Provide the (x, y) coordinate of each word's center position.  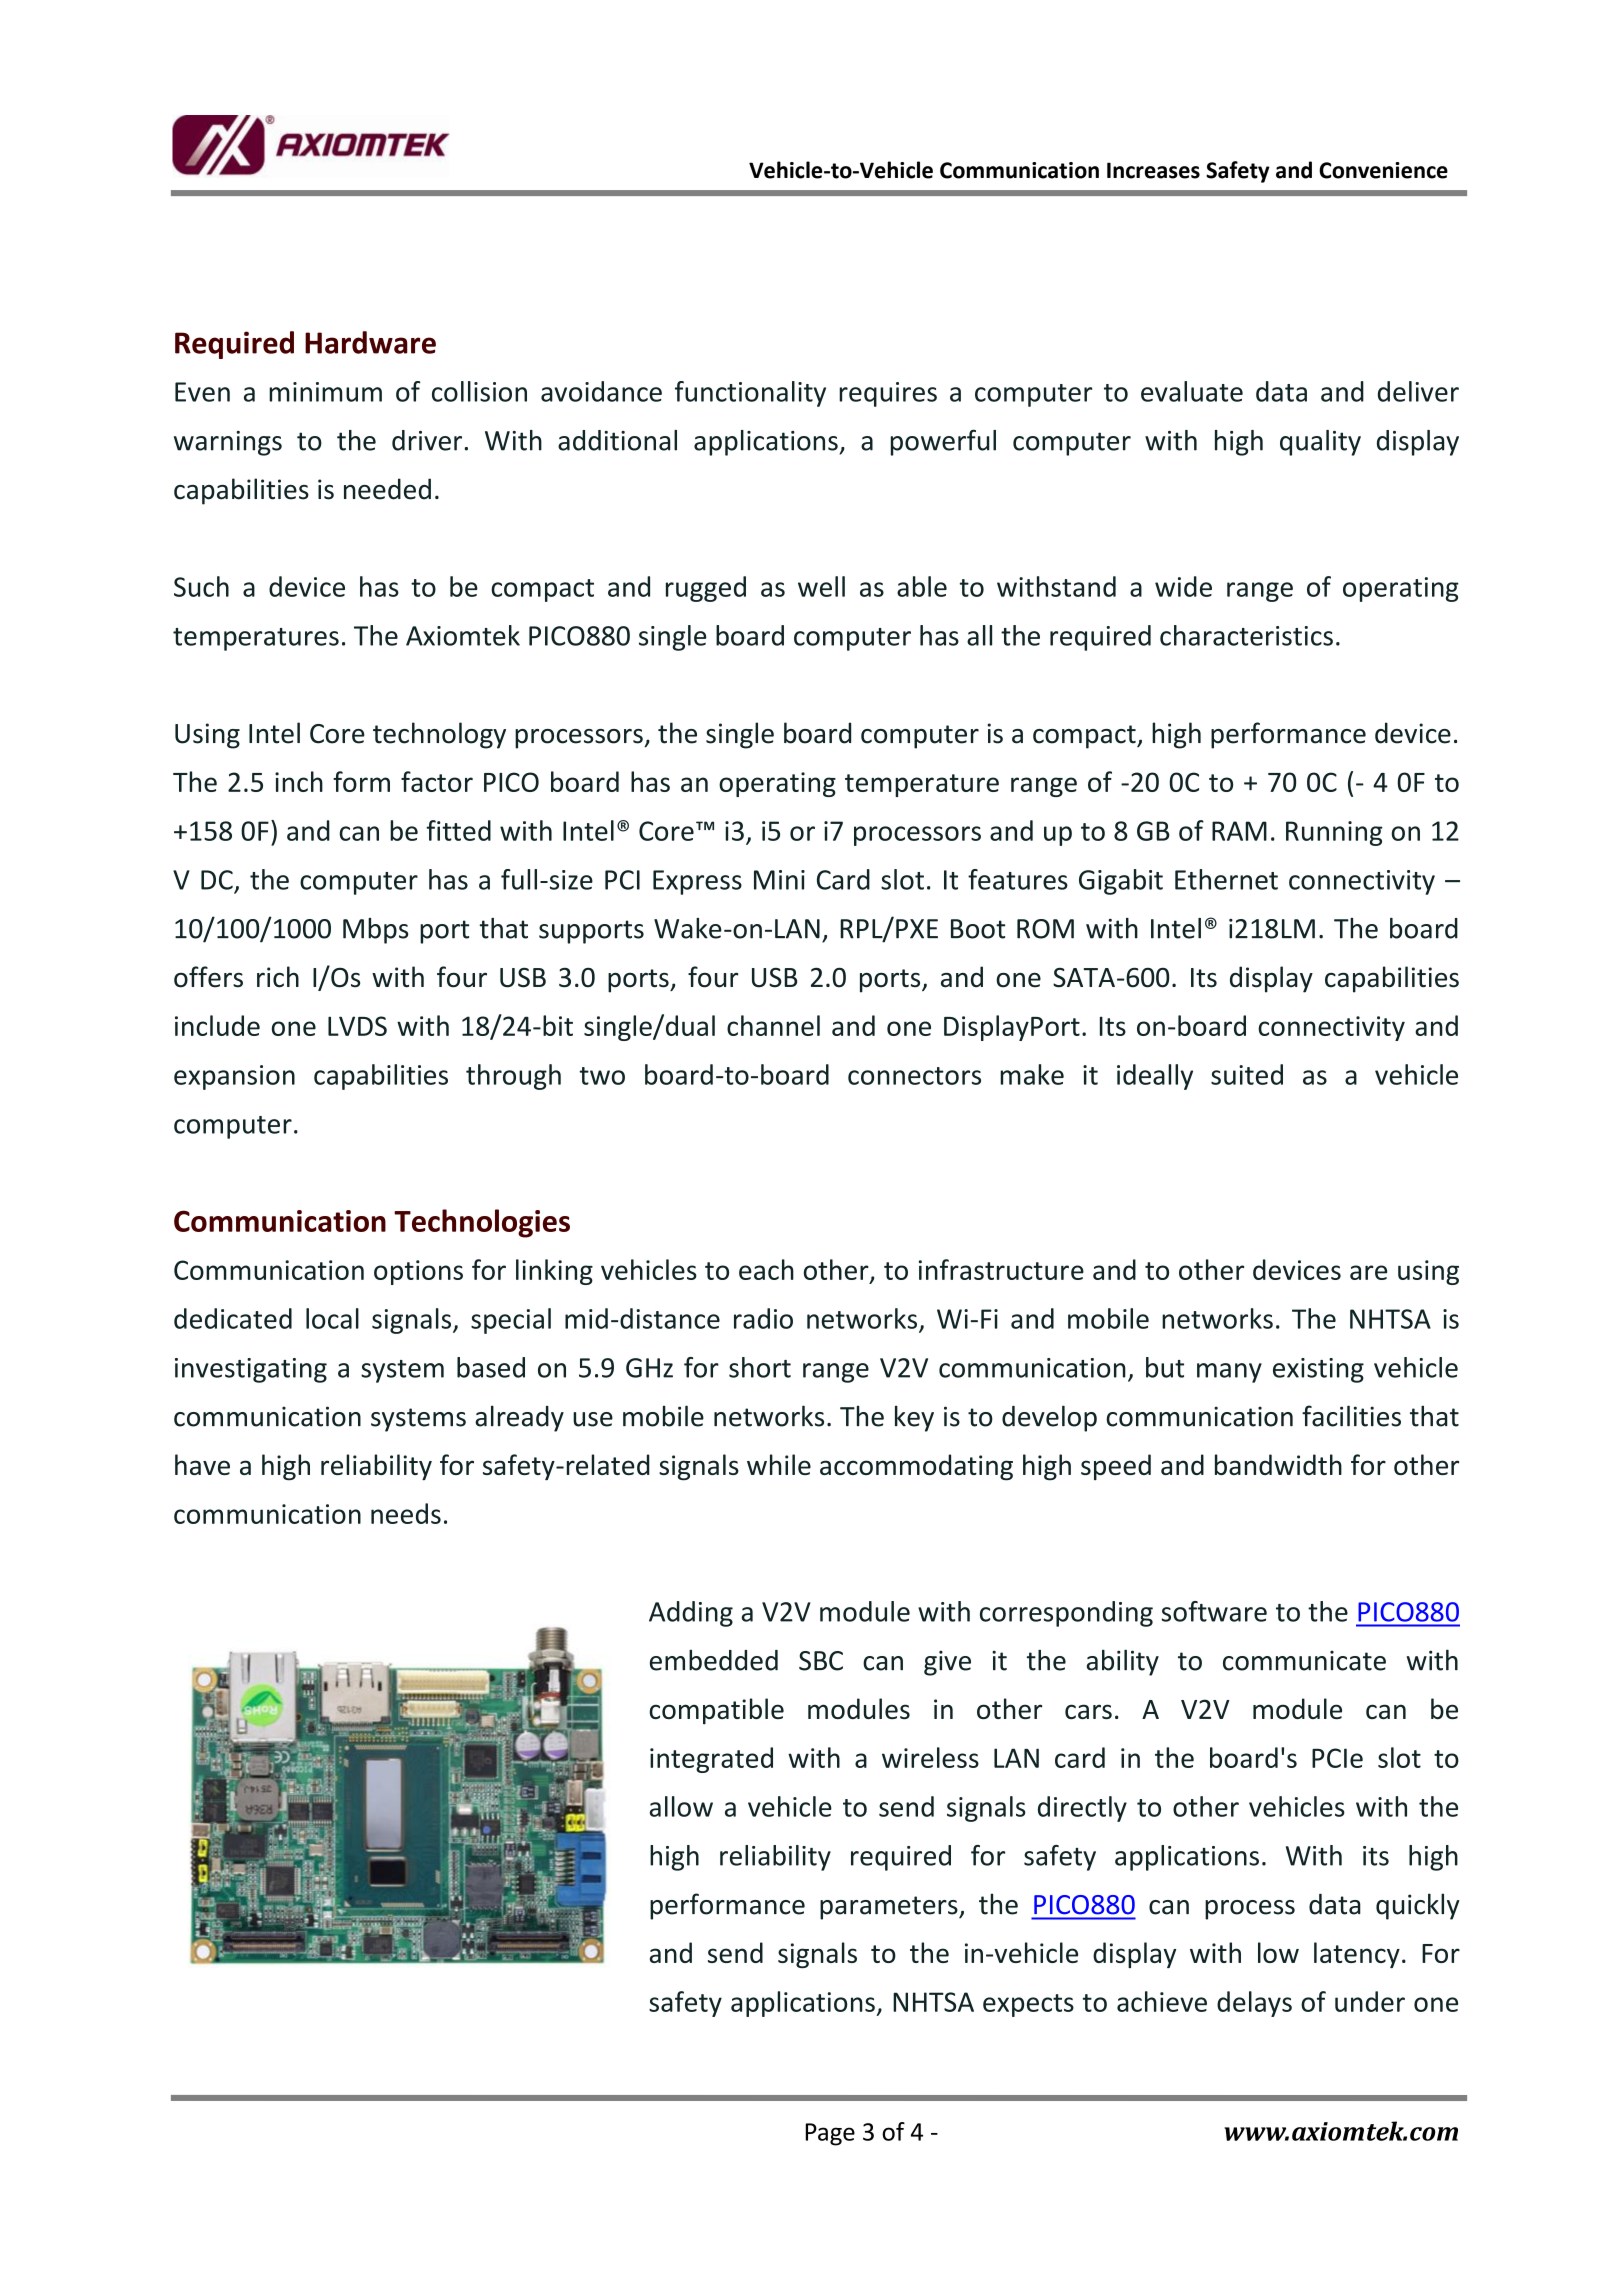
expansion (234, 1077)
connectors (914, 1076)
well (821, 586)
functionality (750, 394)
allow (681, 1806)
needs (406, 1513)
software (1214, 1611)
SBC (821, 1661)
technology (439, 735)
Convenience (1383, 170)
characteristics (1246, 635)
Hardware (370, 342)
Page (830, 2134)
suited (1247, 1074)
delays (1254, 2004)
